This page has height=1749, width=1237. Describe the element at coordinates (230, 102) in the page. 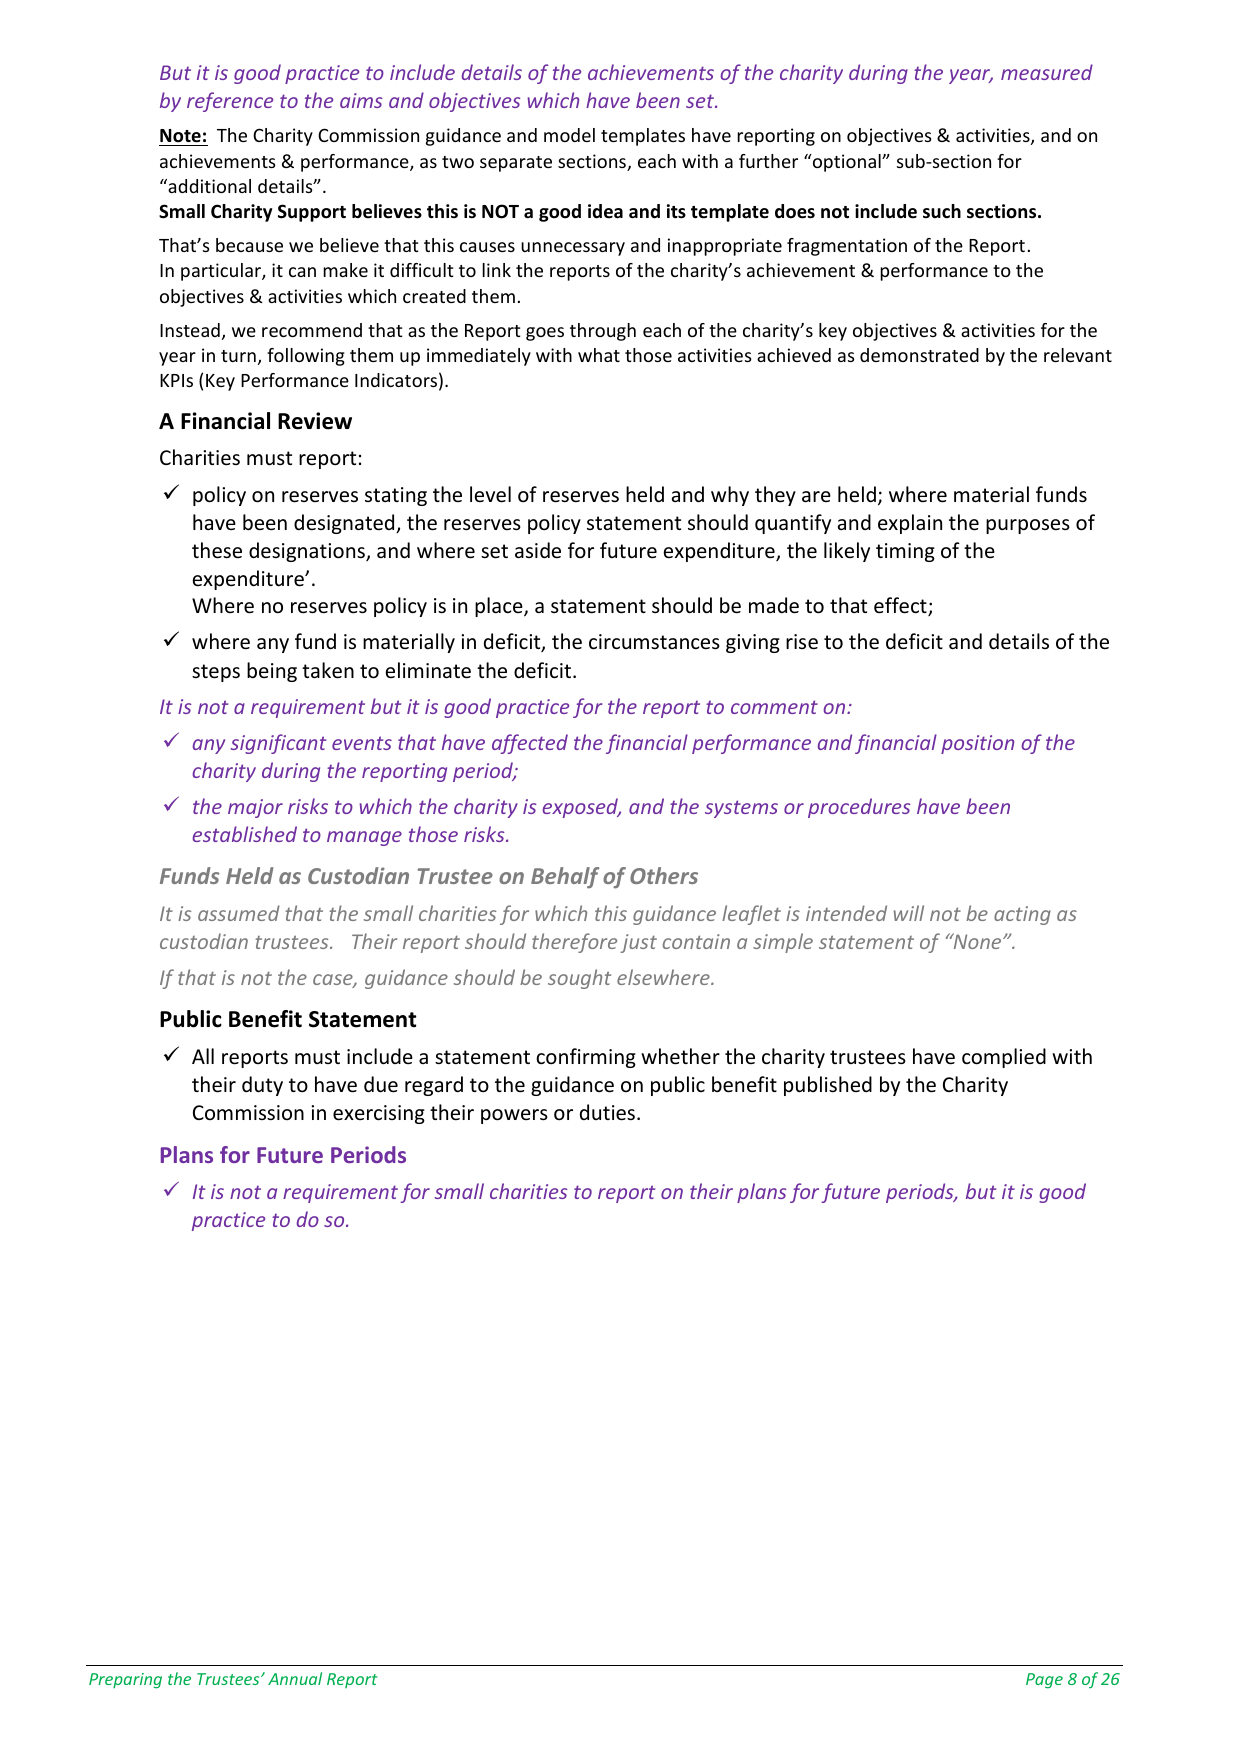

I see `reference` at that location.
